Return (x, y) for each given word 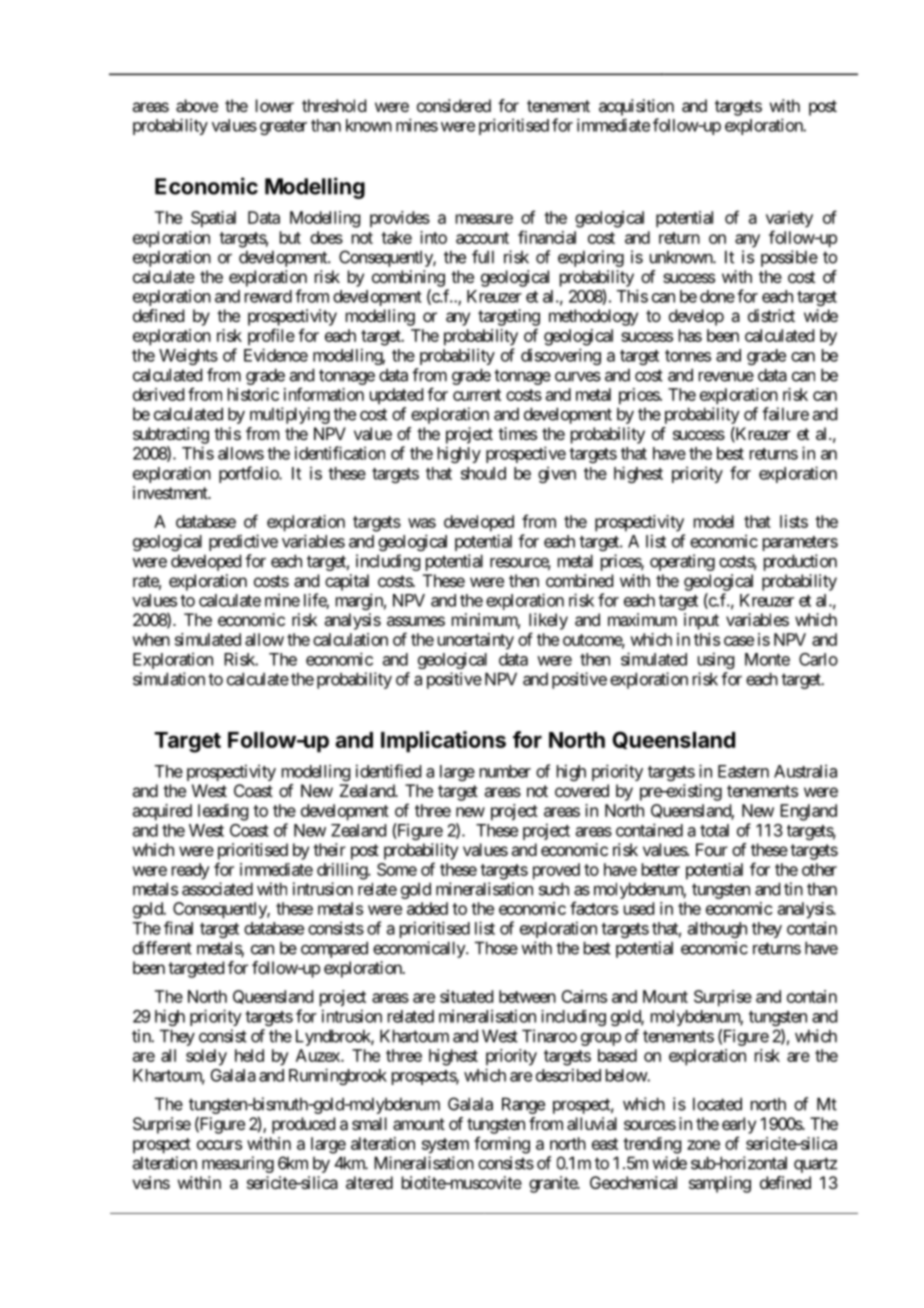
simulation (169, 679)
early (739, 1125)
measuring (238, 1164)
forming (502, 1145)
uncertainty (476, 641)
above (197, 105)
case (739, 641)
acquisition (636, 107)
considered (454, 105)
